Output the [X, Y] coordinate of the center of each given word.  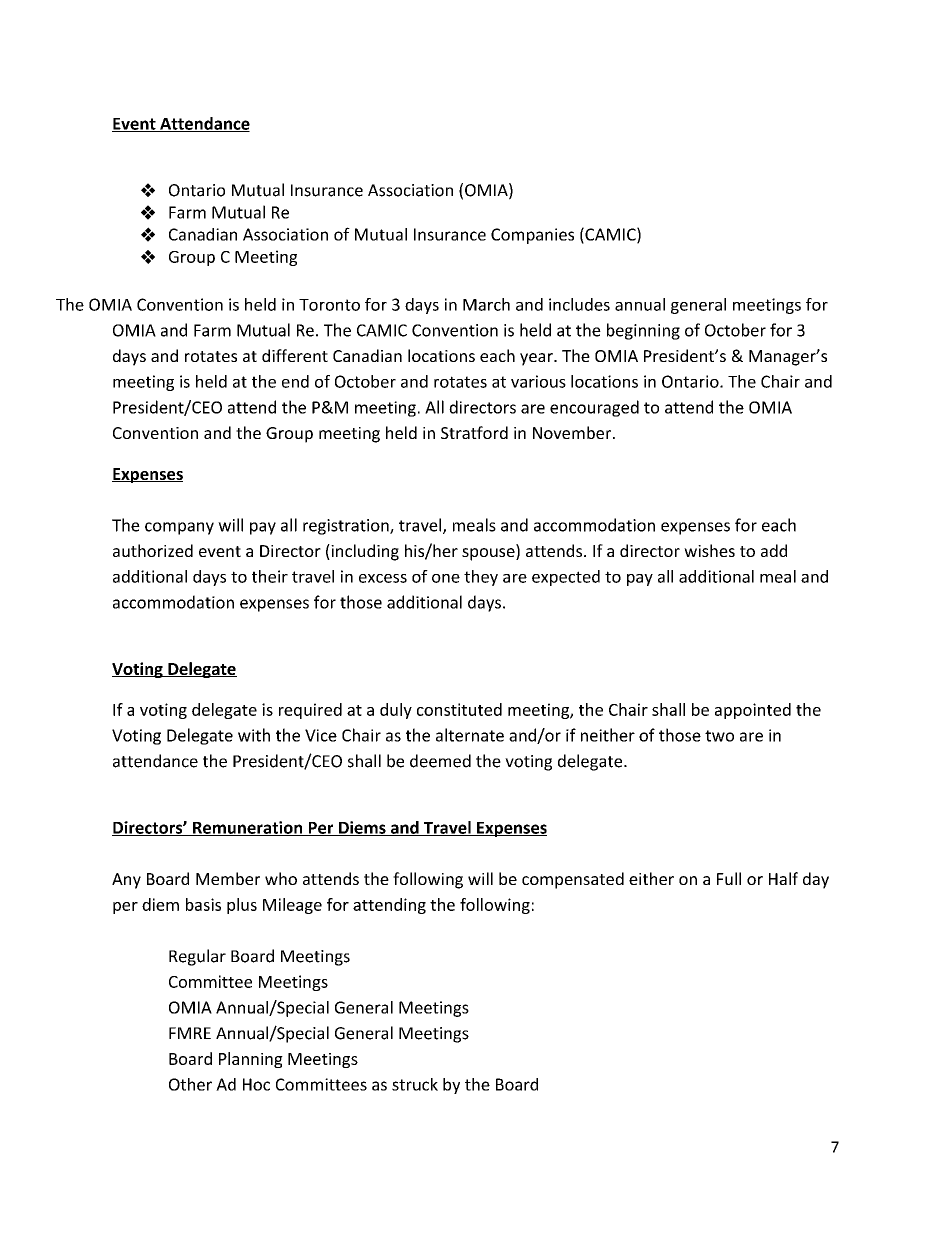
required [310, 711]
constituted [459, 709]
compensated [573, 880]
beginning [643, 331]
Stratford [474, 432]
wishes [709, 550]
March [486, 304]
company [179, 528]
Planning [251, 1060]
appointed [753, 711]
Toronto [329, 305]
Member [228, 878]
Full [729, 878]
